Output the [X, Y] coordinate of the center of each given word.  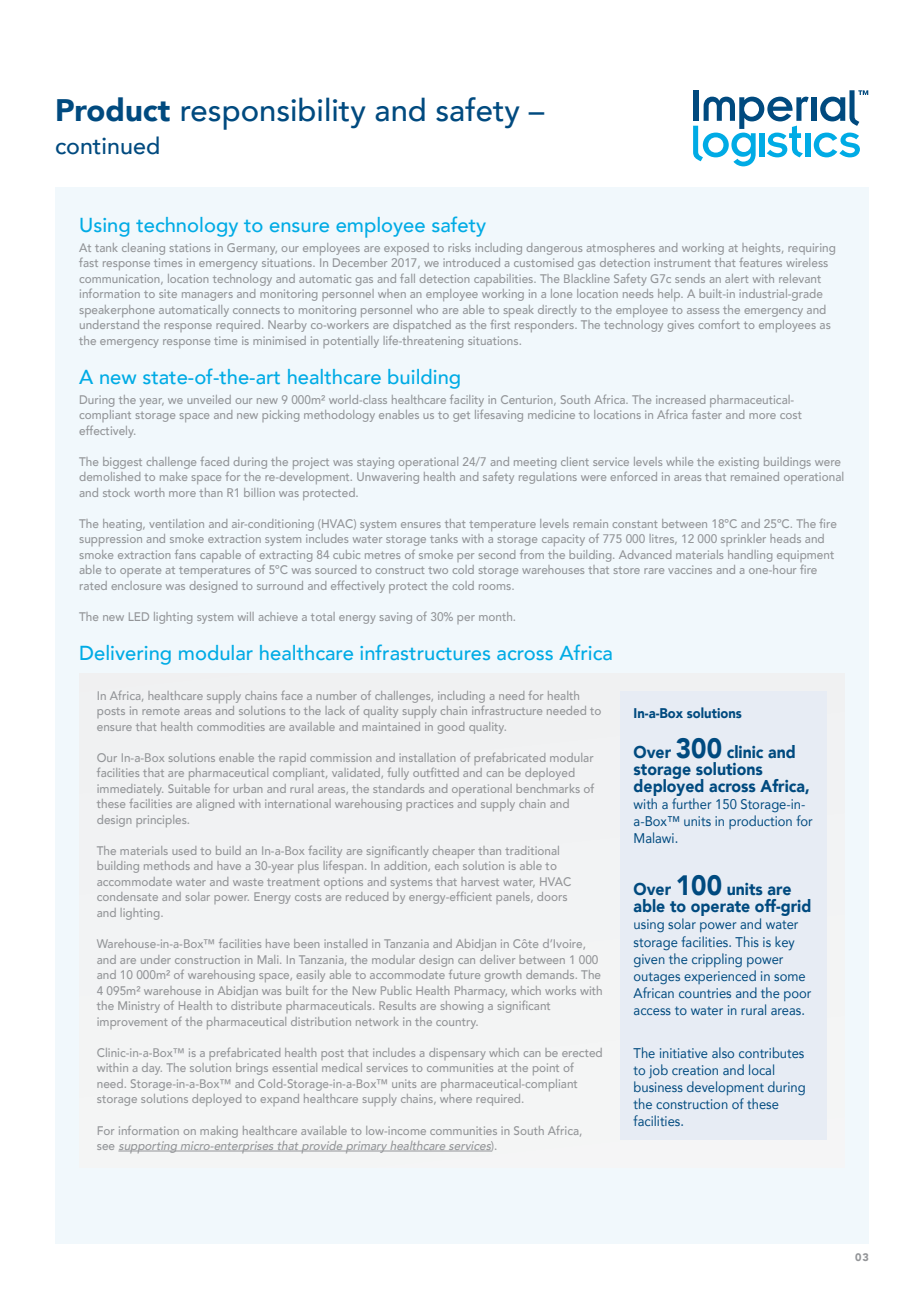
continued [107, 145]
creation [695, 1070]
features [760, 262]
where [456, 1098]
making [219, 1132]
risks [459, 247]
